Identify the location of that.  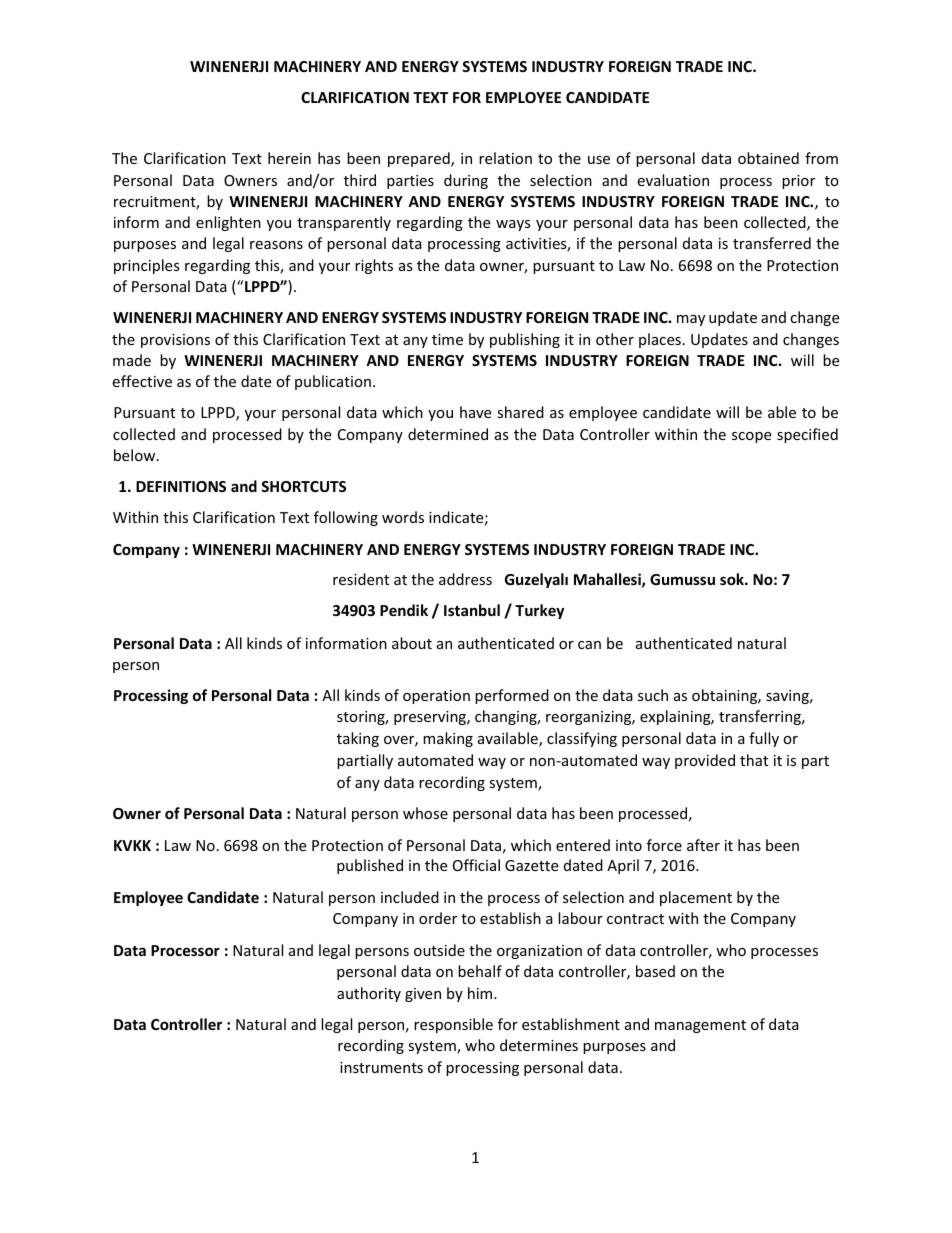
(754, 760).
